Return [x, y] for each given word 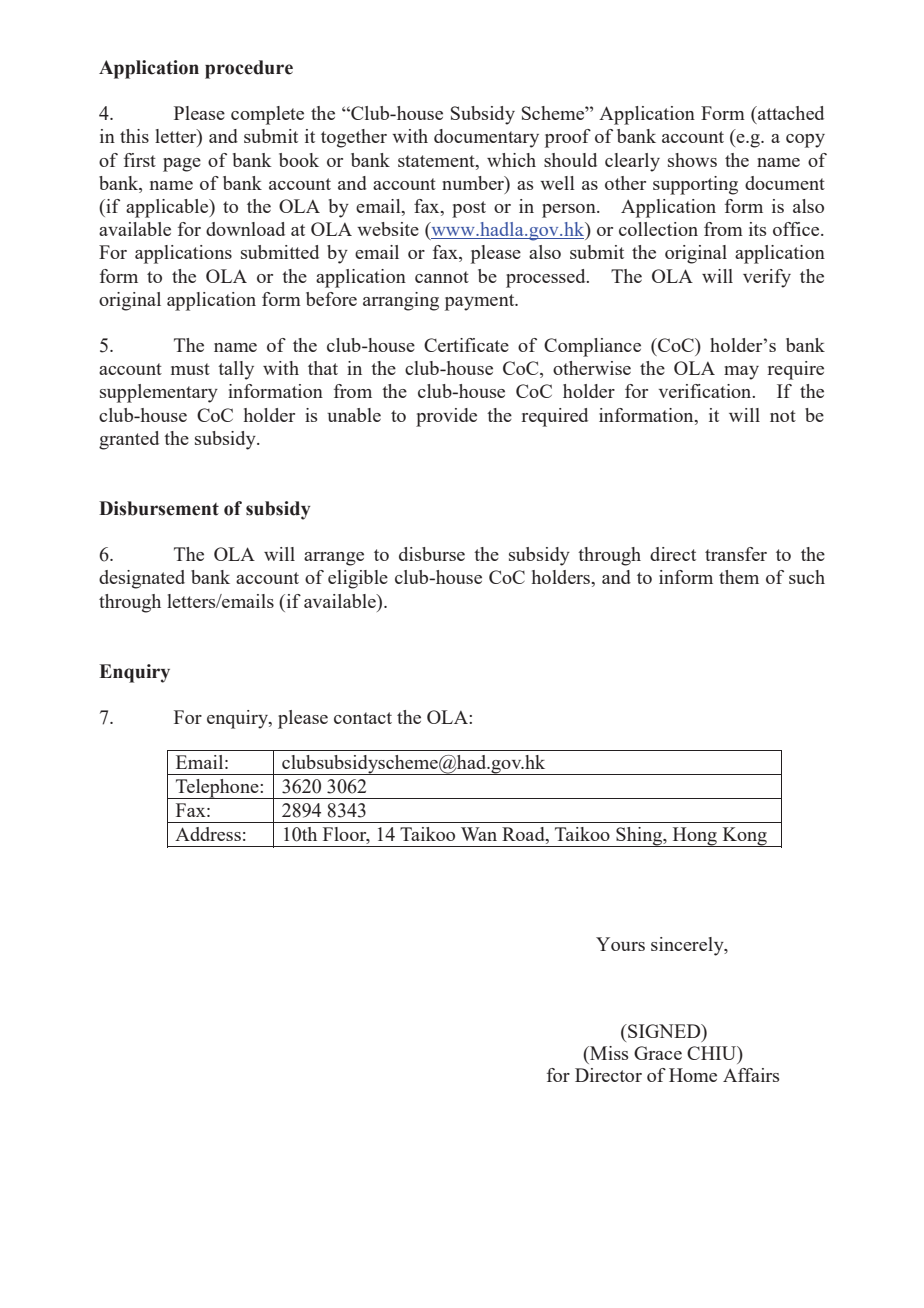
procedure [249, 69]
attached [790, 113]
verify [767, 278]
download [245, 229]
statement [437, 161]
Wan [479, 834]
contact [363, 718]
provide [446, 417]
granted [129, 440]
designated [142, 579]
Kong [744, 837]
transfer [736, 554]
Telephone [217, 789]
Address [208, 834]
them [739, 577]
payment [481, 302]
